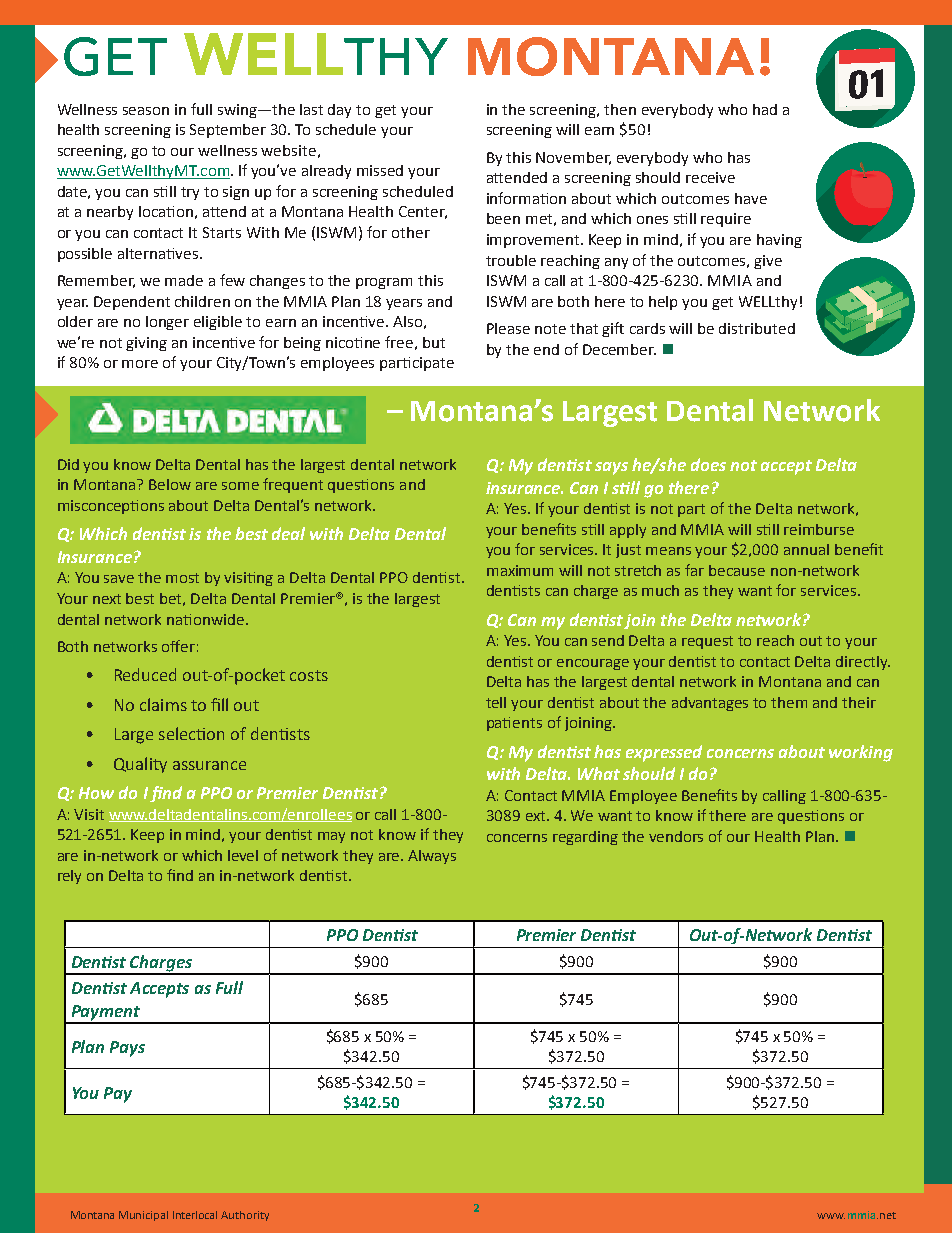 Image resolution: width=952 pixels, height=1233 pixels. What do you see at coordinates (143, 1216) in the screenshot?
I see `Municipal` at bounding box center [143, 1216].
